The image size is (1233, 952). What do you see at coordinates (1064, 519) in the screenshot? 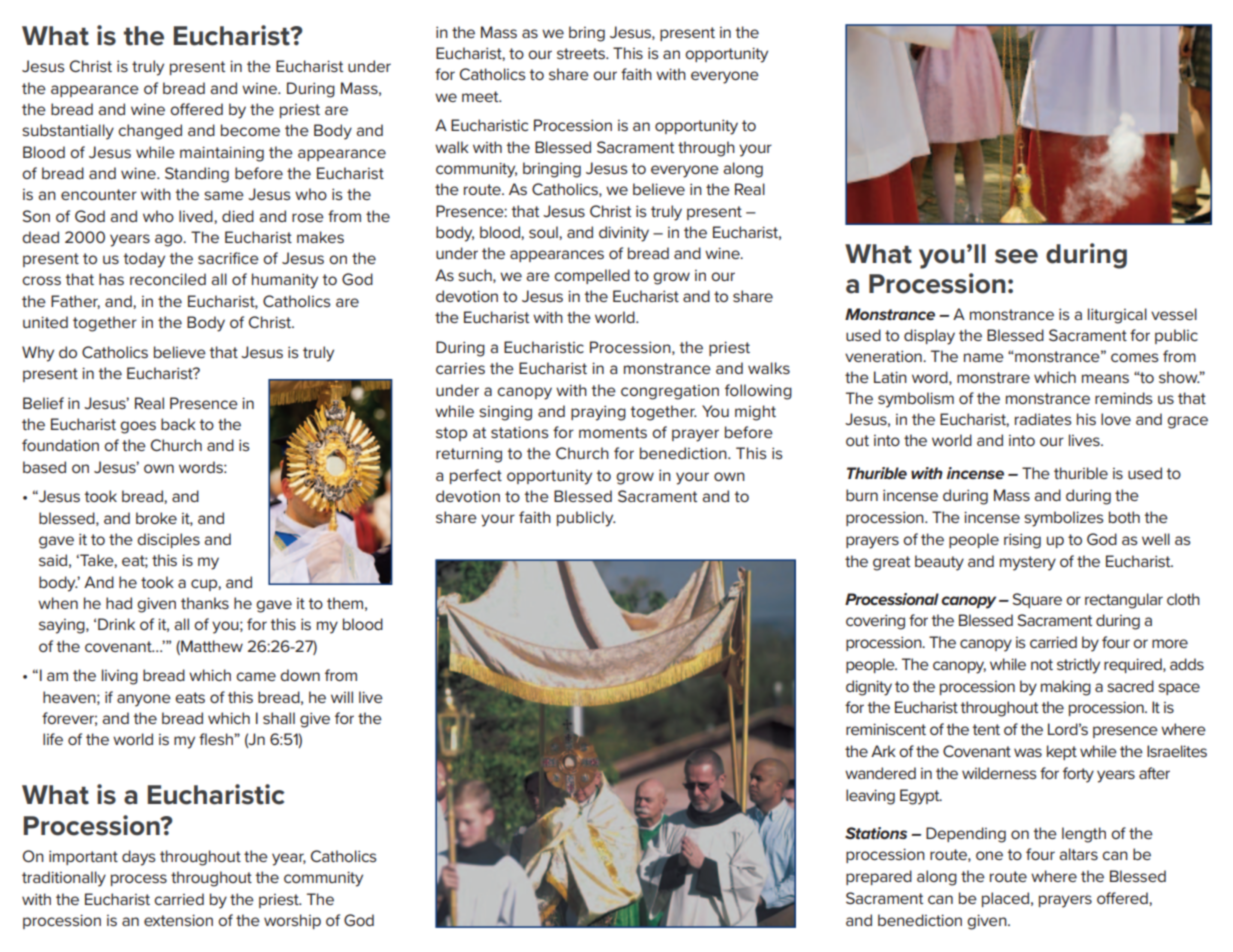
I see `symbolizes` at bounding box center [1064, 519].
